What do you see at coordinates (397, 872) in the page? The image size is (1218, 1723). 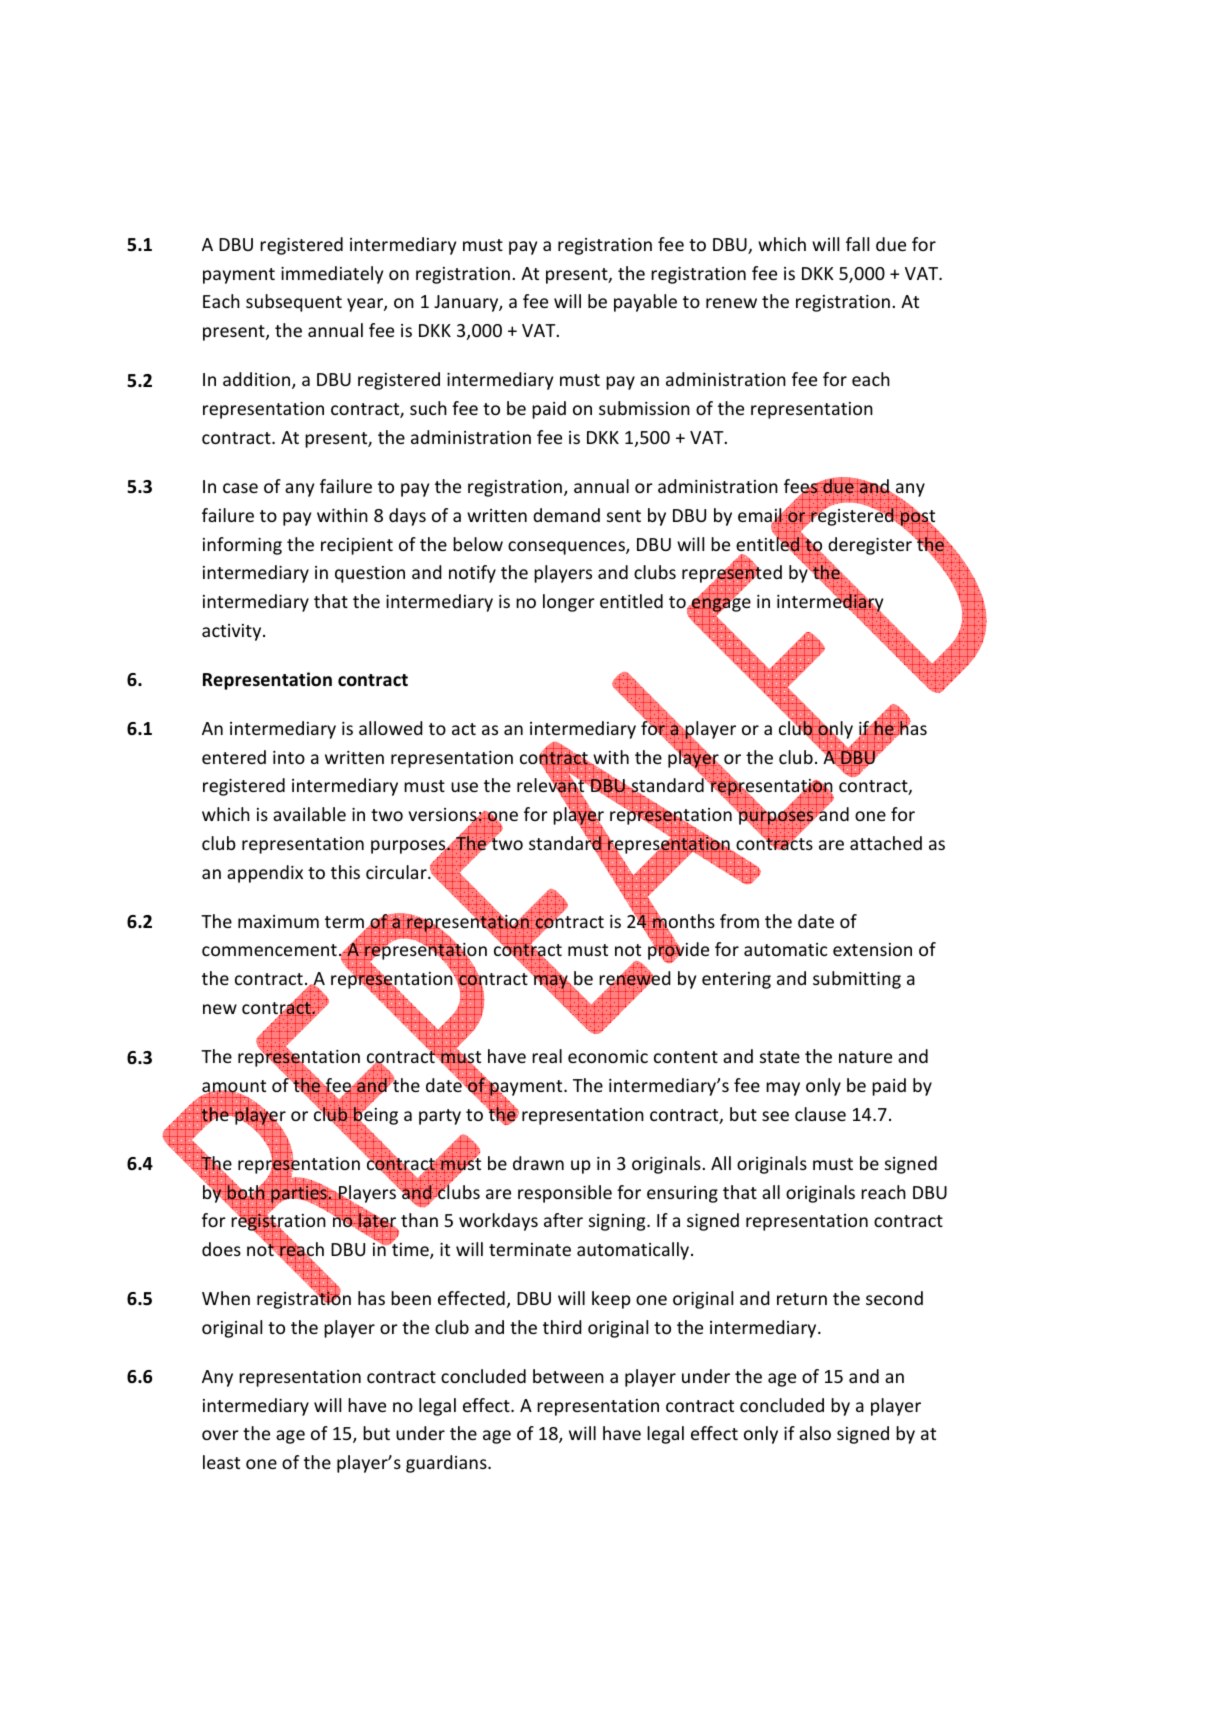 I see `circular` at bounding box center [397, 872].
